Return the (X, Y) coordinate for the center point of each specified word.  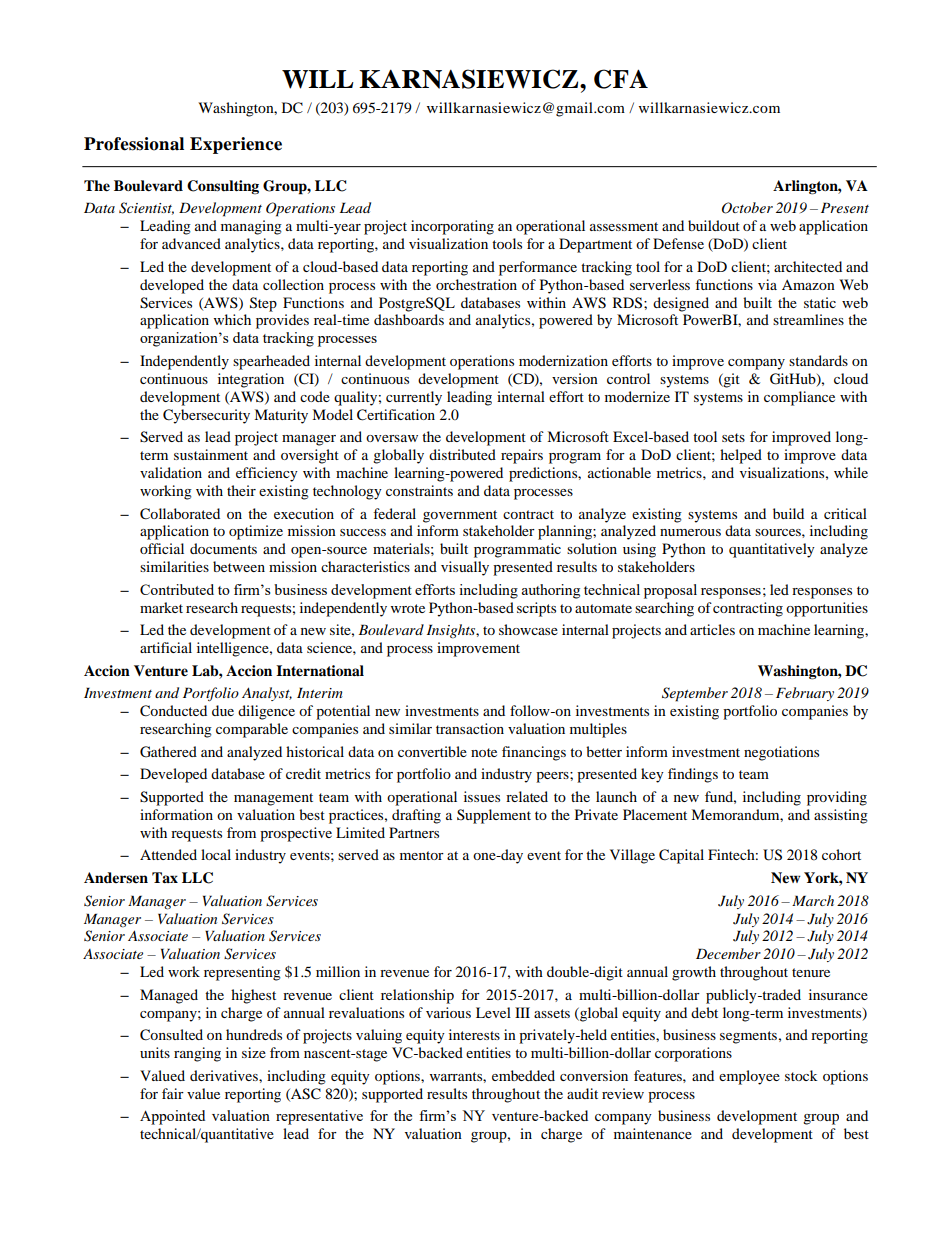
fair (173, 1093)
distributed (462, 454)
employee (749, 1077)
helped (741, 456)
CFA (621, 79)
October (747, 208)
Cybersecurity (206, 416)
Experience (236, 145)
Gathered (168, 752)
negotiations (781, 753)
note (484, 752)
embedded (523, 1075)
